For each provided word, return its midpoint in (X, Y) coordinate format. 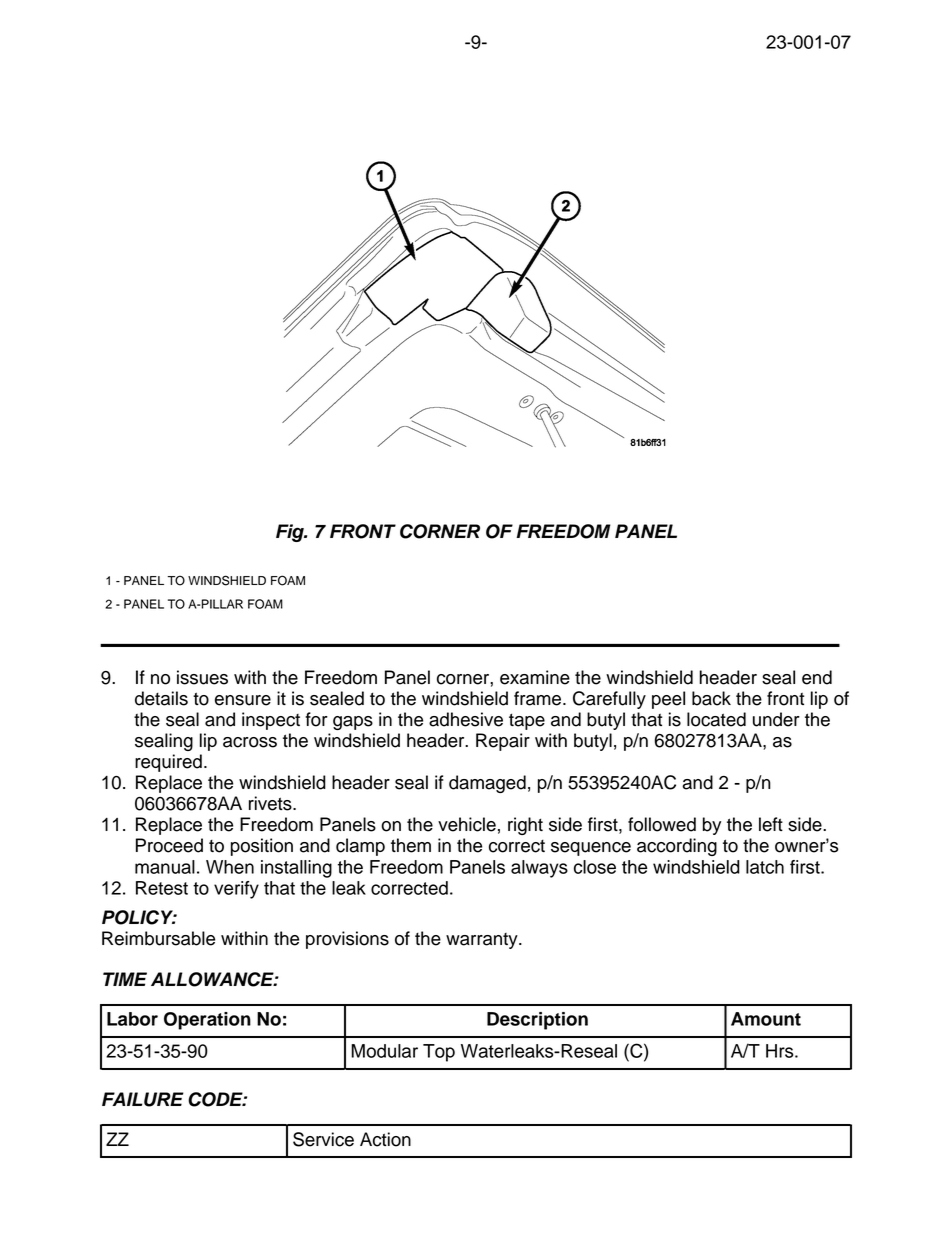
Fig (291, 533)
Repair (503, 742)
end (817, 677)
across (250, 742)
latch (765, 867)
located (716, 719)
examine (535, 677)
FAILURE (143, 1099)
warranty (483, 941)
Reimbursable (158, 938)
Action (385, 1139)
